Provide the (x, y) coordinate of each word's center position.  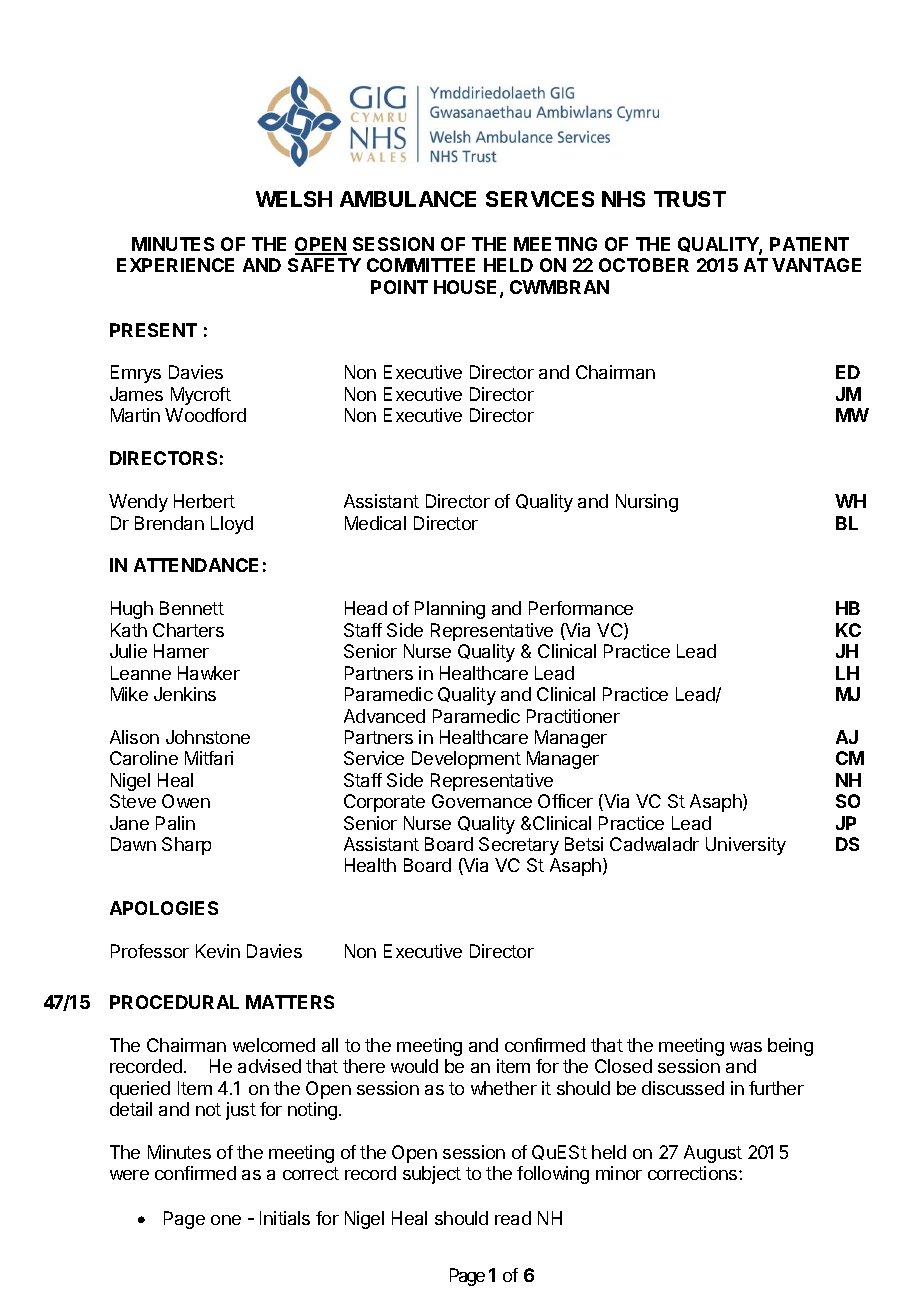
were (129, 1175)
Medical (375, 523)
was (746, 1047)
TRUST (690, 199)
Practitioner (573, 716)
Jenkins (185, 694)
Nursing (647, 503)
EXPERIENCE (175, 265)
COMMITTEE (421, 265)
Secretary (519, 846)
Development (466, 760)
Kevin (218, 951)
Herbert (204, 501)
